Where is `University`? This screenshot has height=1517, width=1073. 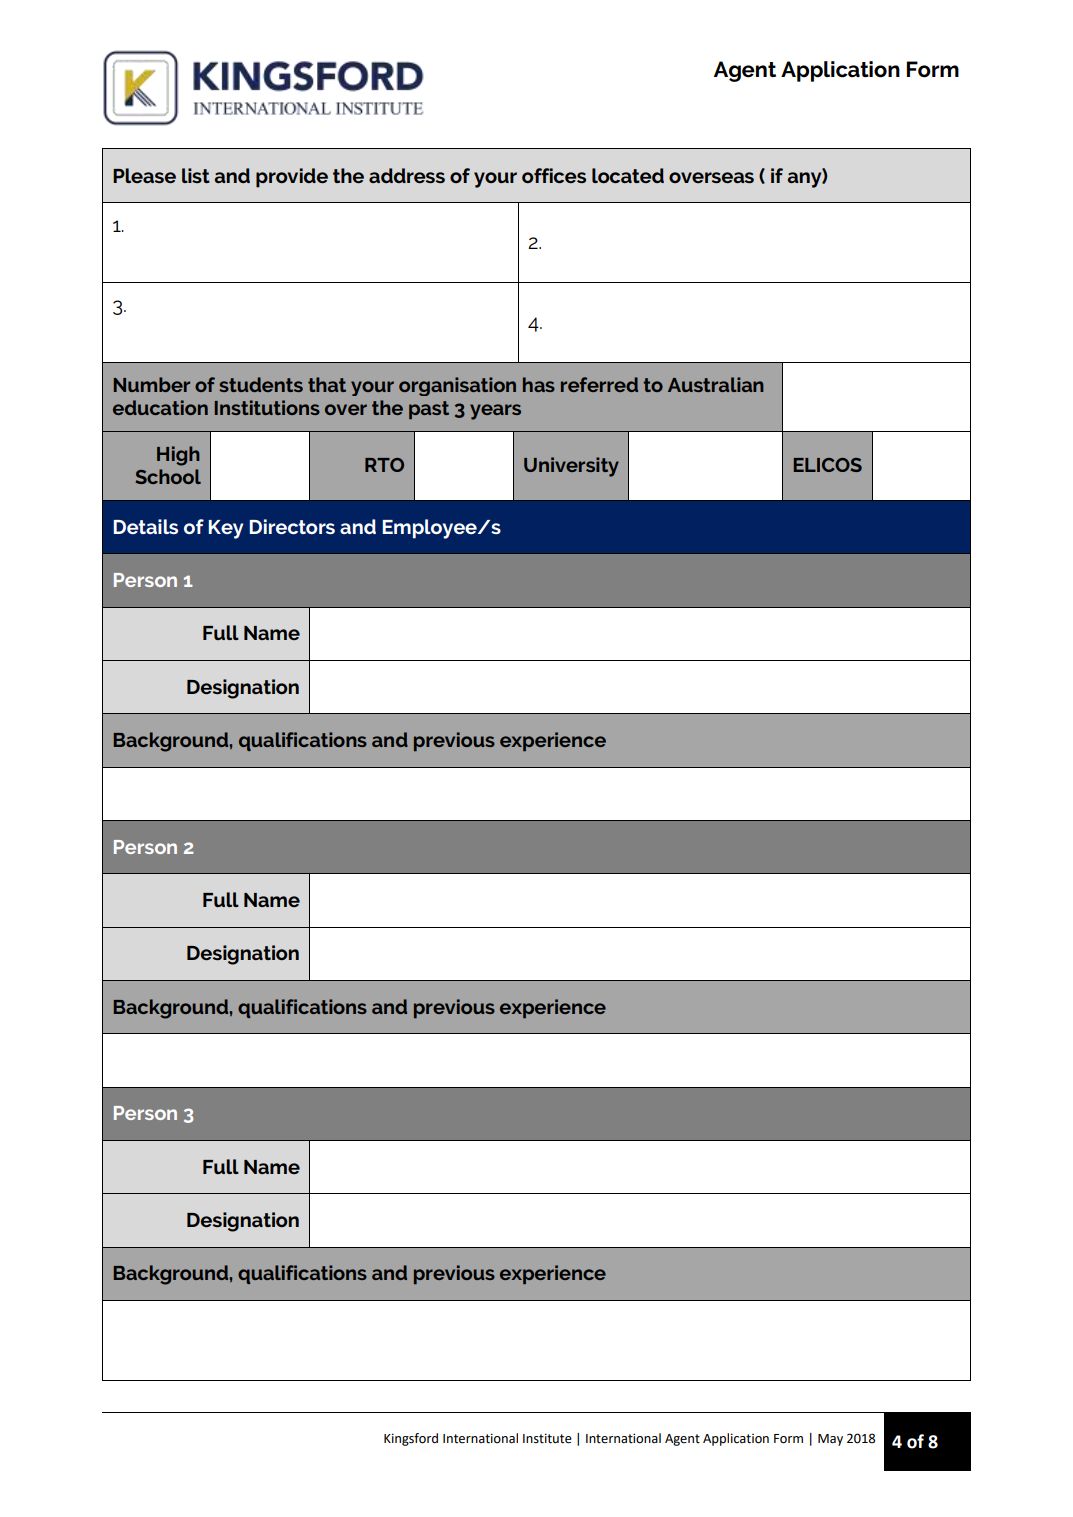
University is located at coordinates (571, 467).
